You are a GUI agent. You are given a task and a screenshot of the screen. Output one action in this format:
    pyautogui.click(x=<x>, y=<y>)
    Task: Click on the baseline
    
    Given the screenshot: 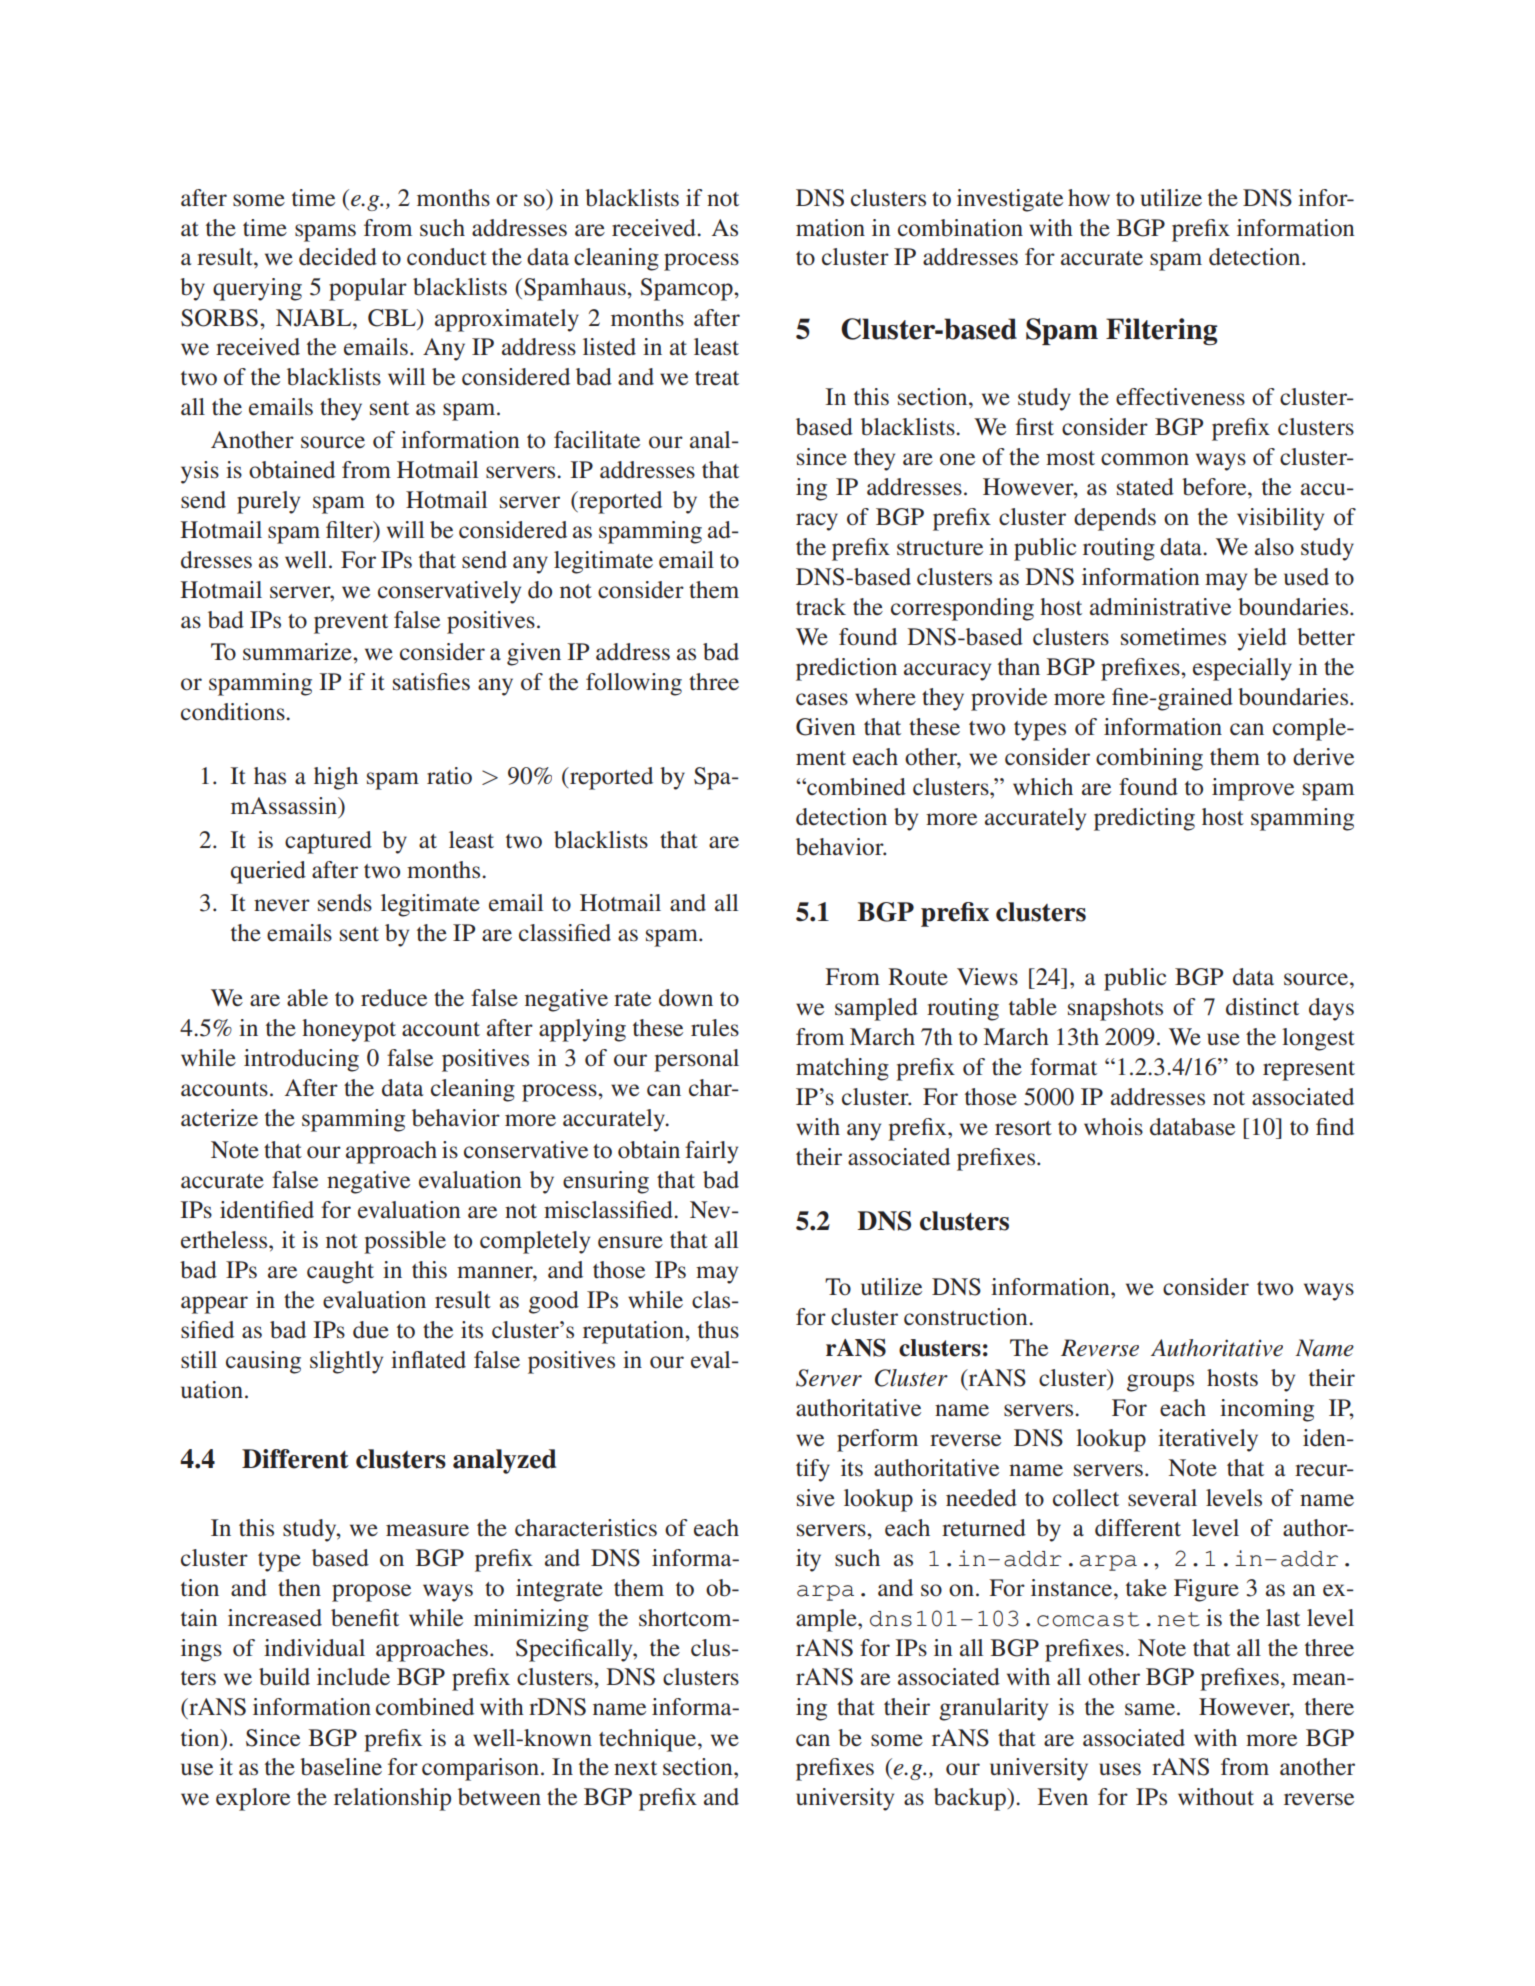 What is the action you would take?
    pyautogui.click(x=341, y=1767)
